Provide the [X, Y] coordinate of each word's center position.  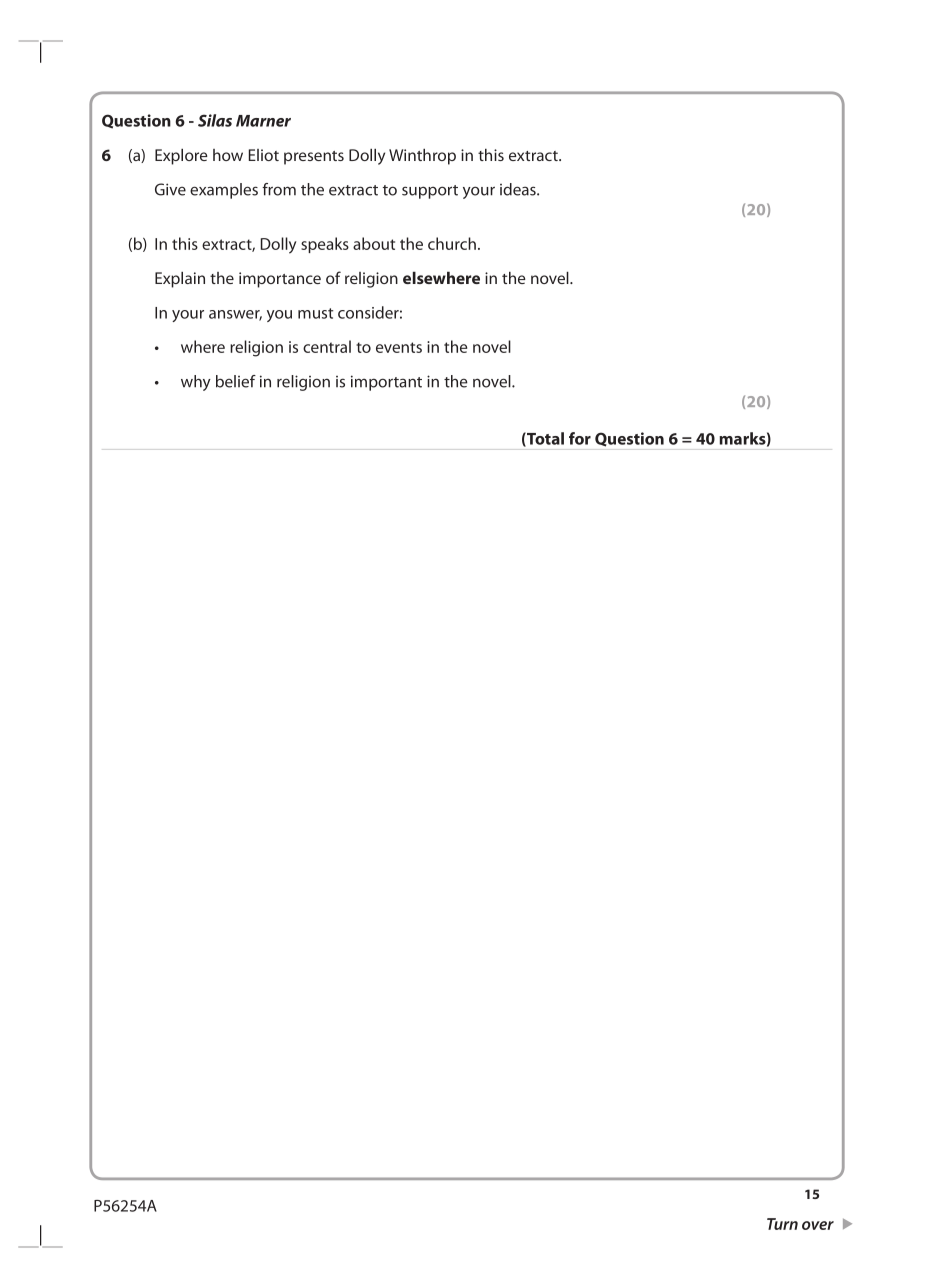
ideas [519, 189]
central [327, 346]
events [399, 347]
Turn [782, 1224]
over [818, 1225]
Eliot [264, 155]
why [196, 383]
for [580, 438]
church [452, 243]
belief [236, 381]
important [386, 383]
